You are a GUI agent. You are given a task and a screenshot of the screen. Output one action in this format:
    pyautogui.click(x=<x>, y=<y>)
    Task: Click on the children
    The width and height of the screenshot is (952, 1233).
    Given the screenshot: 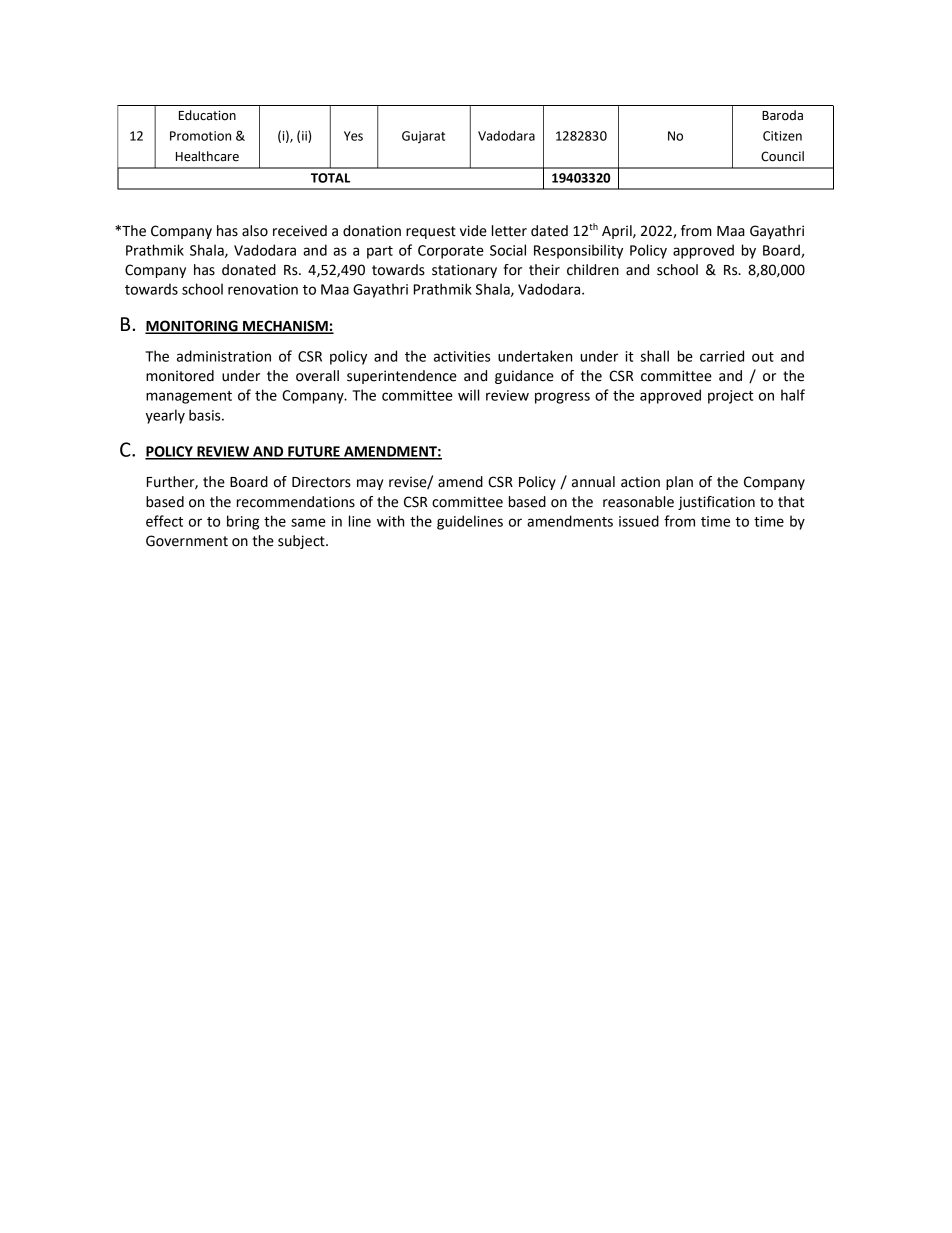 What is the action you would take?
    pyautogui.click(x=593, y=270)
